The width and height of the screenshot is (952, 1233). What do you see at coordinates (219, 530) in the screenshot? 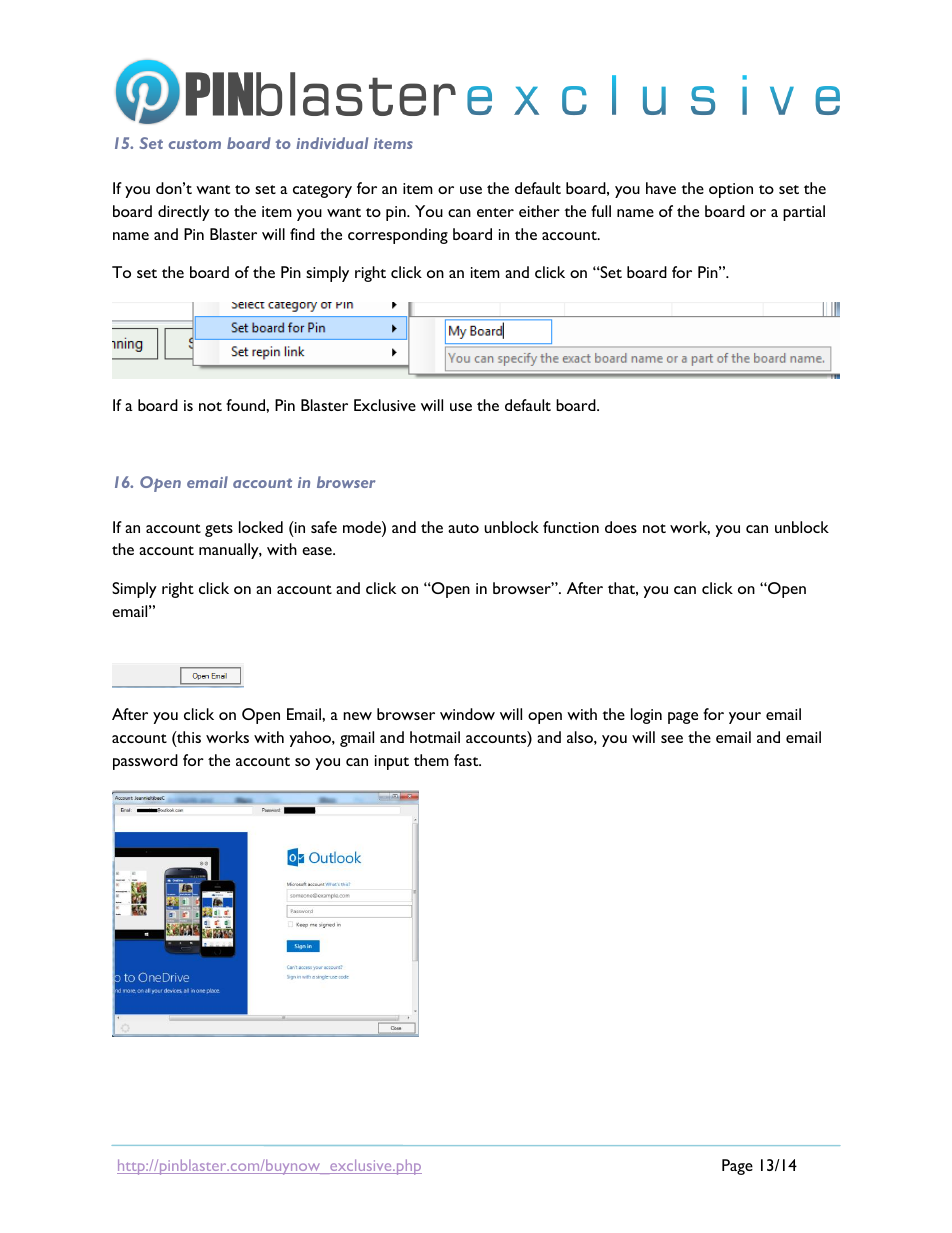
I see `gets` at bounding box center [219, 530].
